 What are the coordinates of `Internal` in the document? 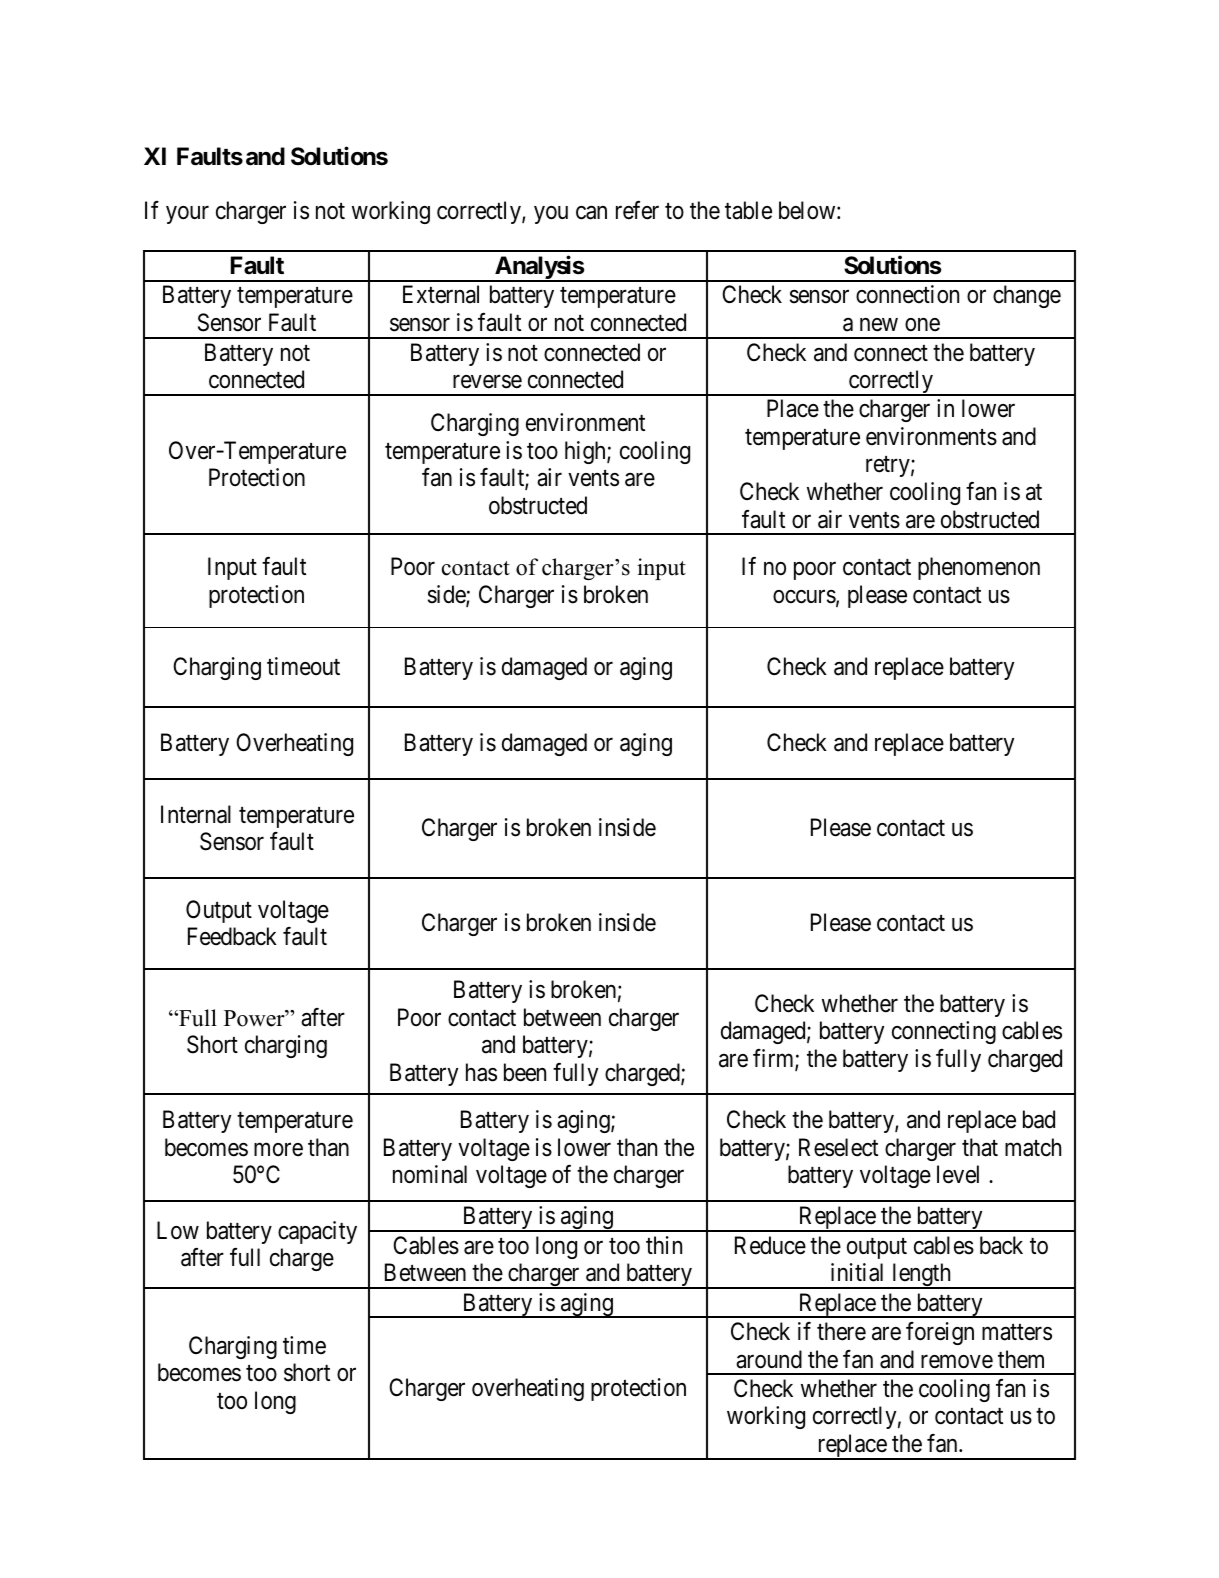 It's located at (196, 814).
